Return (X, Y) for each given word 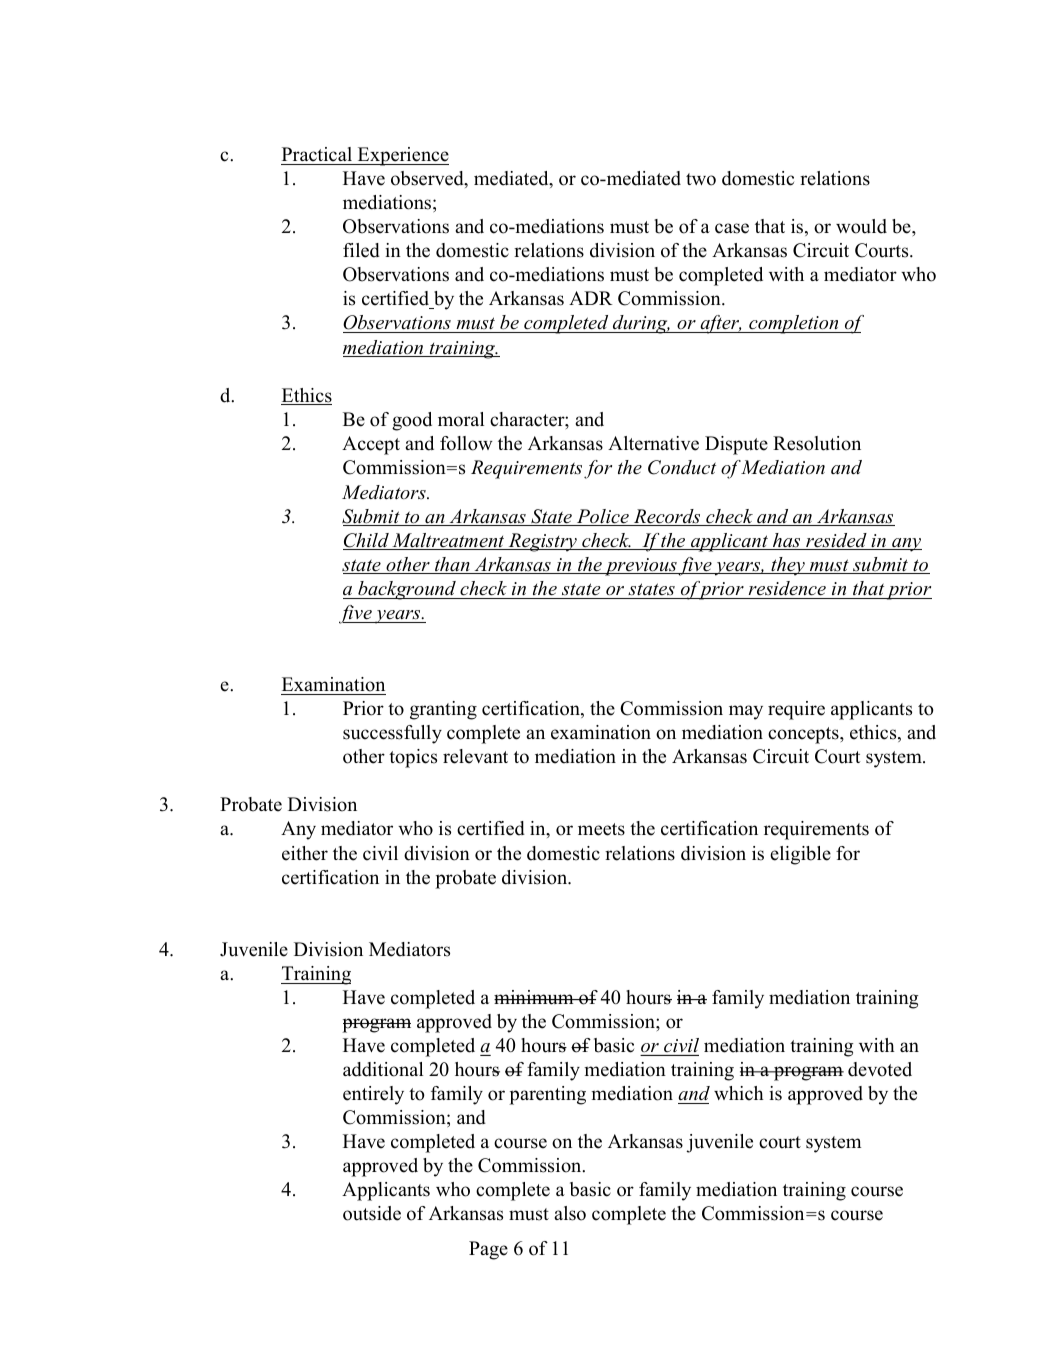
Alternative (653, 443)
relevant (475, 756)
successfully (392, 734)
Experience (402, 156)
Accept (371, 445)
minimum (535, 997)
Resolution (817, 443)
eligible (800, 855)
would (861, 226)
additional (383, 1069)
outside (372, 1213)
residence (787, 588)
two (701, 179)
